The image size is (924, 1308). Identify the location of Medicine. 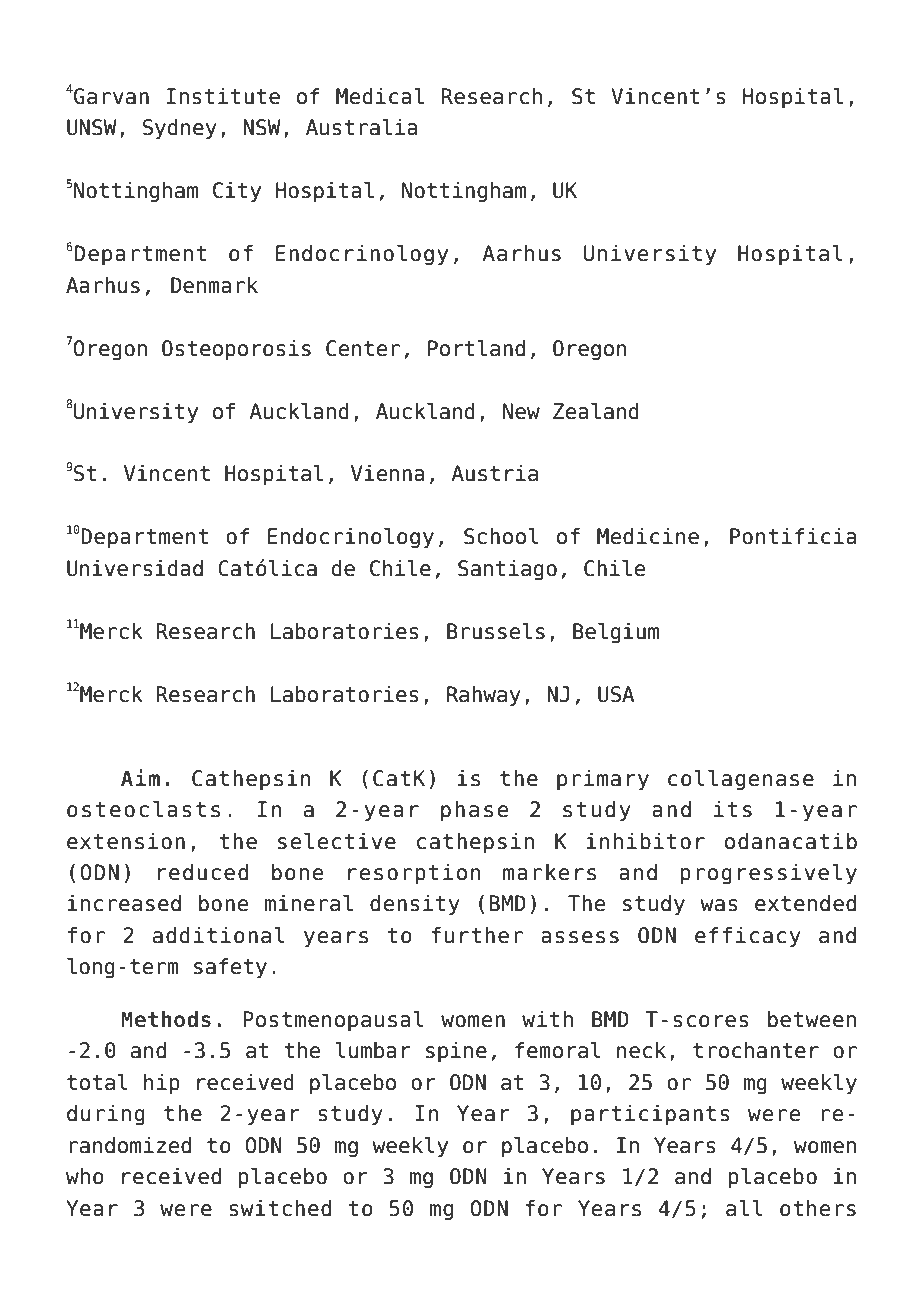
(648, 536).
